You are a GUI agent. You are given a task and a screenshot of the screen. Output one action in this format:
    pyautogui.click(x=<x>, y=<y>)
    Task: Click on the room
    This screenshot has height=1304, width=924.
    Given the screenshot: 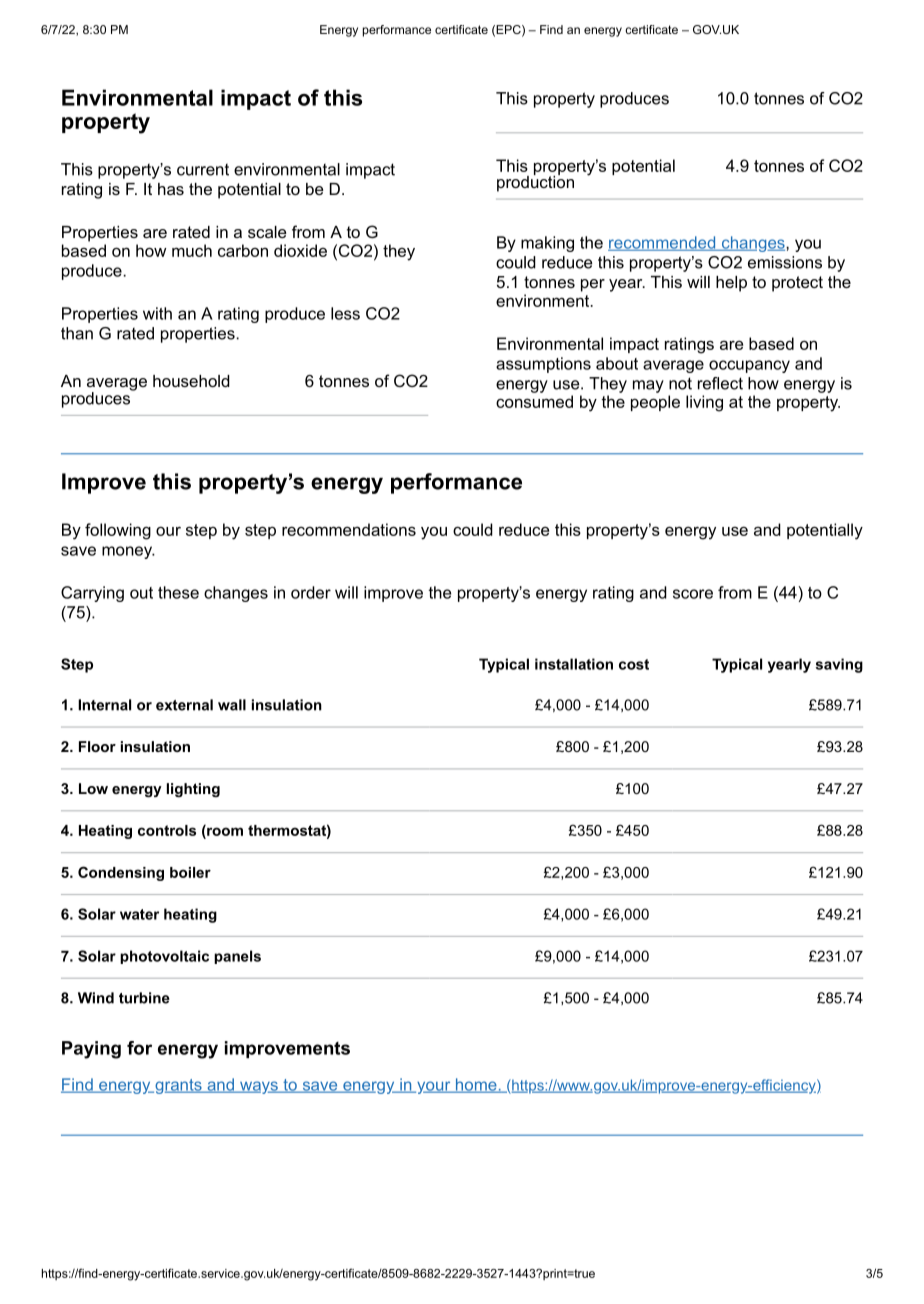 What is the action you would take?
    pyautogui.click(x=224, y=830)
